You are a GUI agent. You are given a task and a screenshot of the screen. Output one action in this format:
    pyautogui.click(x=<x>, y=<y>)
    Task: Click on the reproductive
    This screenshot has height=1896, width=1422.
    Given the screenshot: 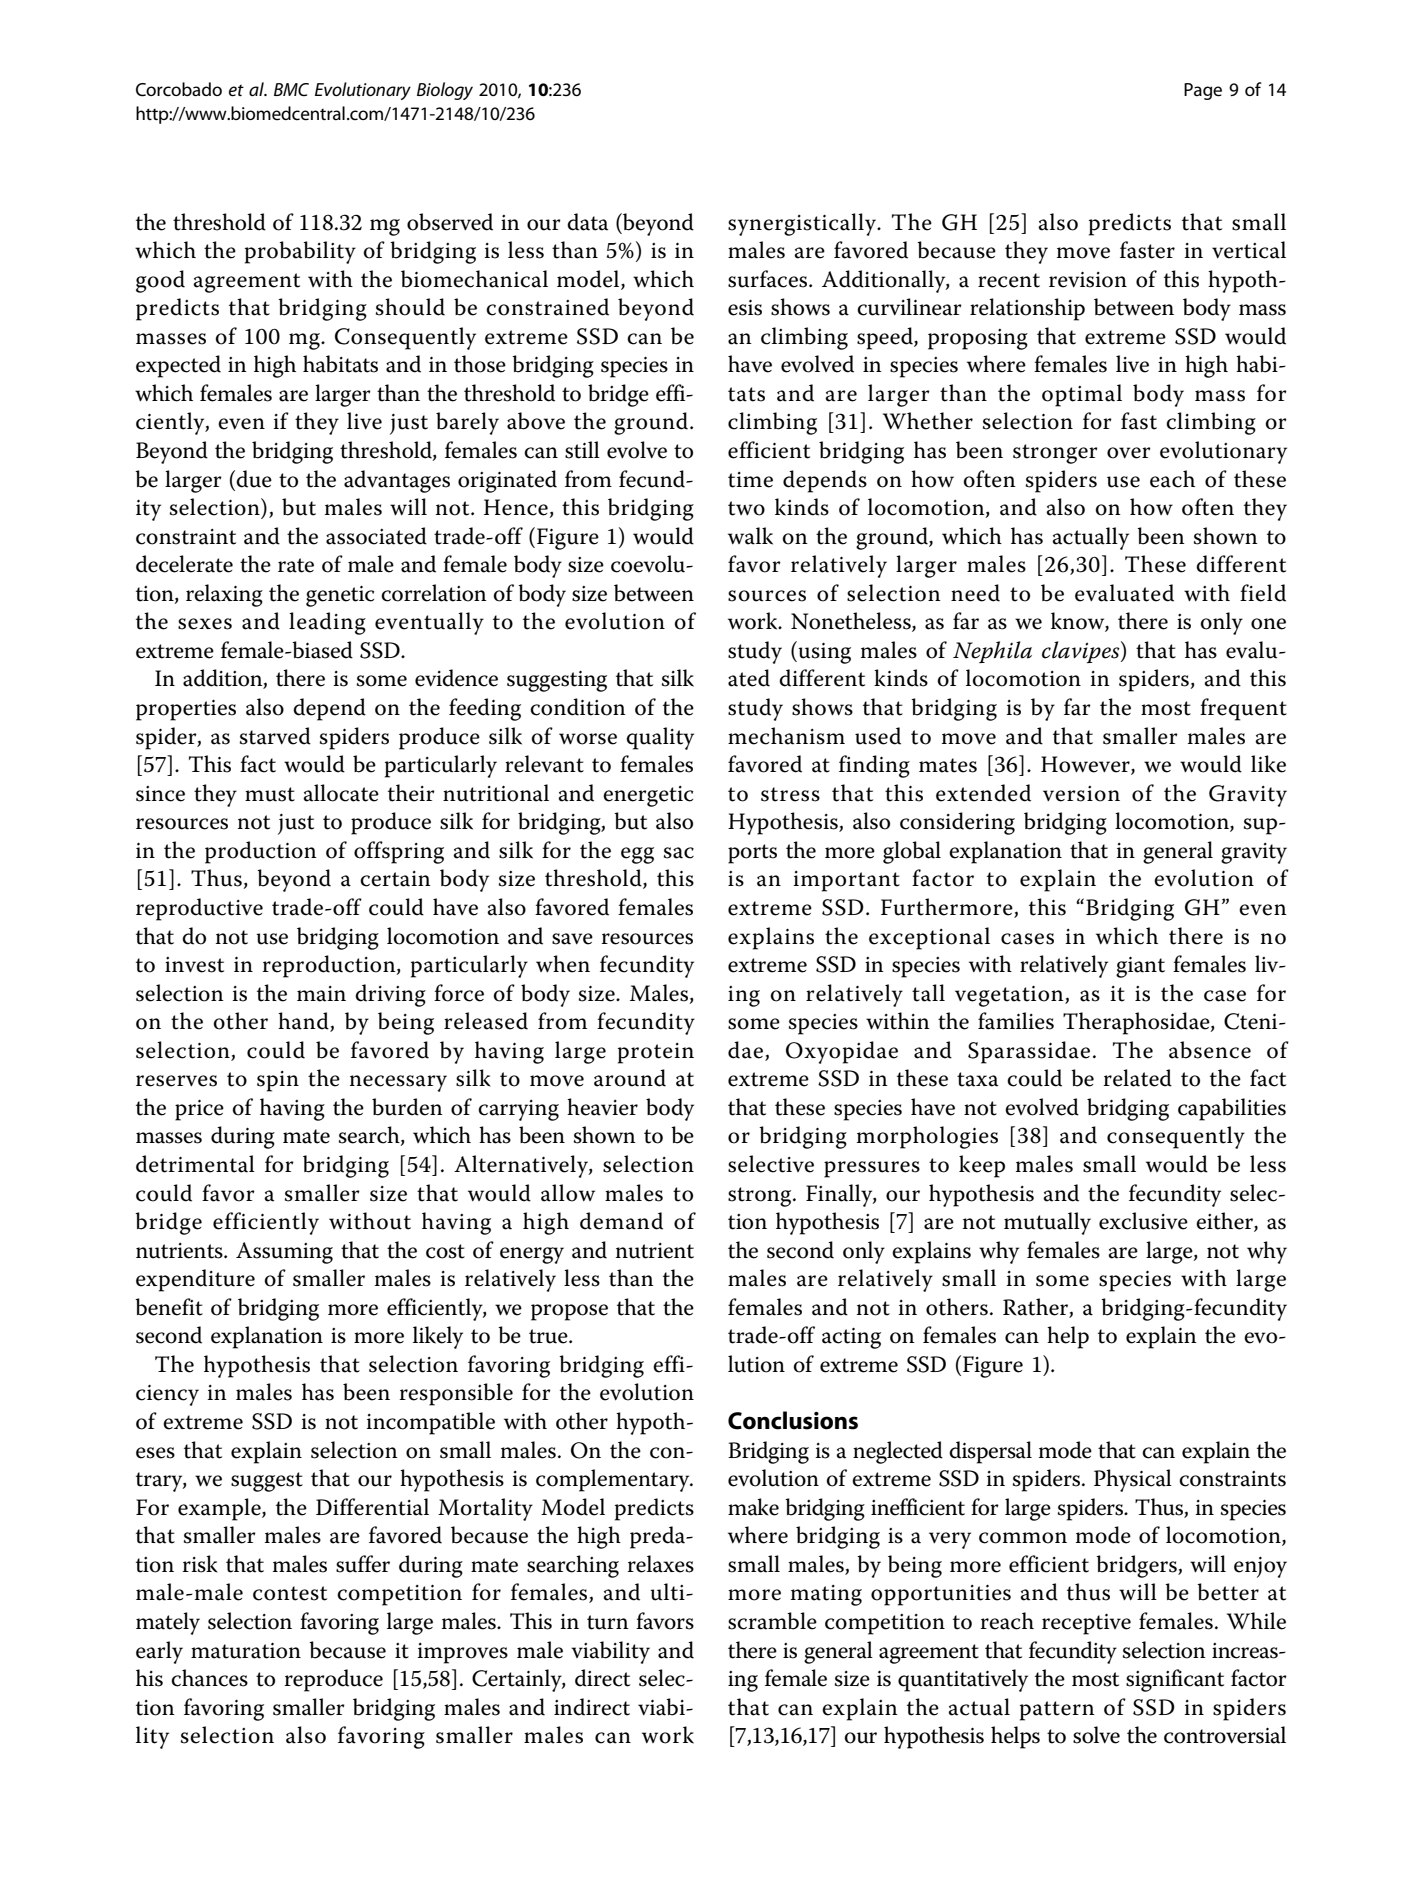 What is the action you would take?
    pyautogui.click(x=199, y=909)
